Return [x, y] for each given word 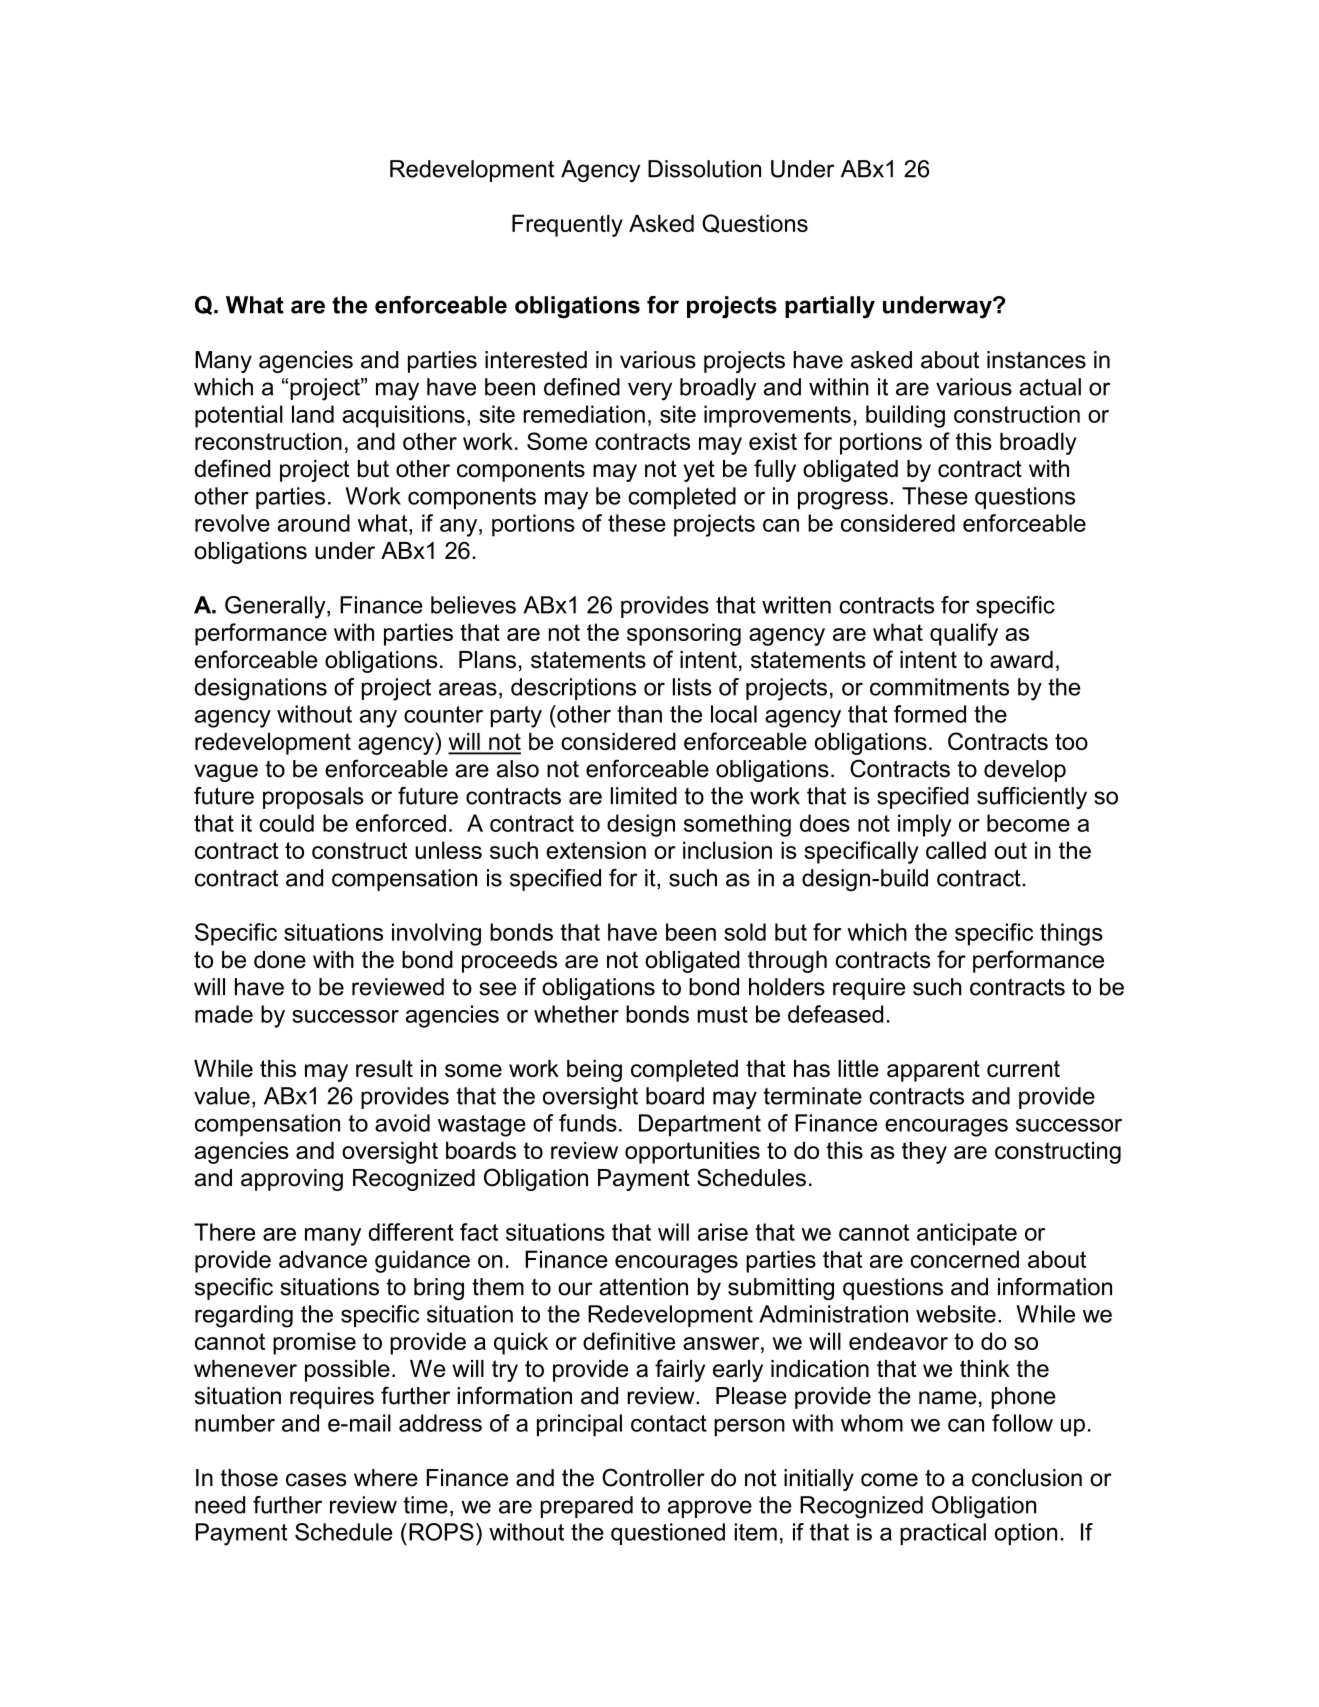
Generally [276, 607]
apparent [933, 1071]
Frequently [567, 225]
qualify [964, 634]
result [384, 1068]
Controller [653, 1477]
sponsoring [684, 634]
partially [830, 307]
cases [316, 1480]
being [594, 1071]
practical [943, 1534]
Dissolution [704, 169]
